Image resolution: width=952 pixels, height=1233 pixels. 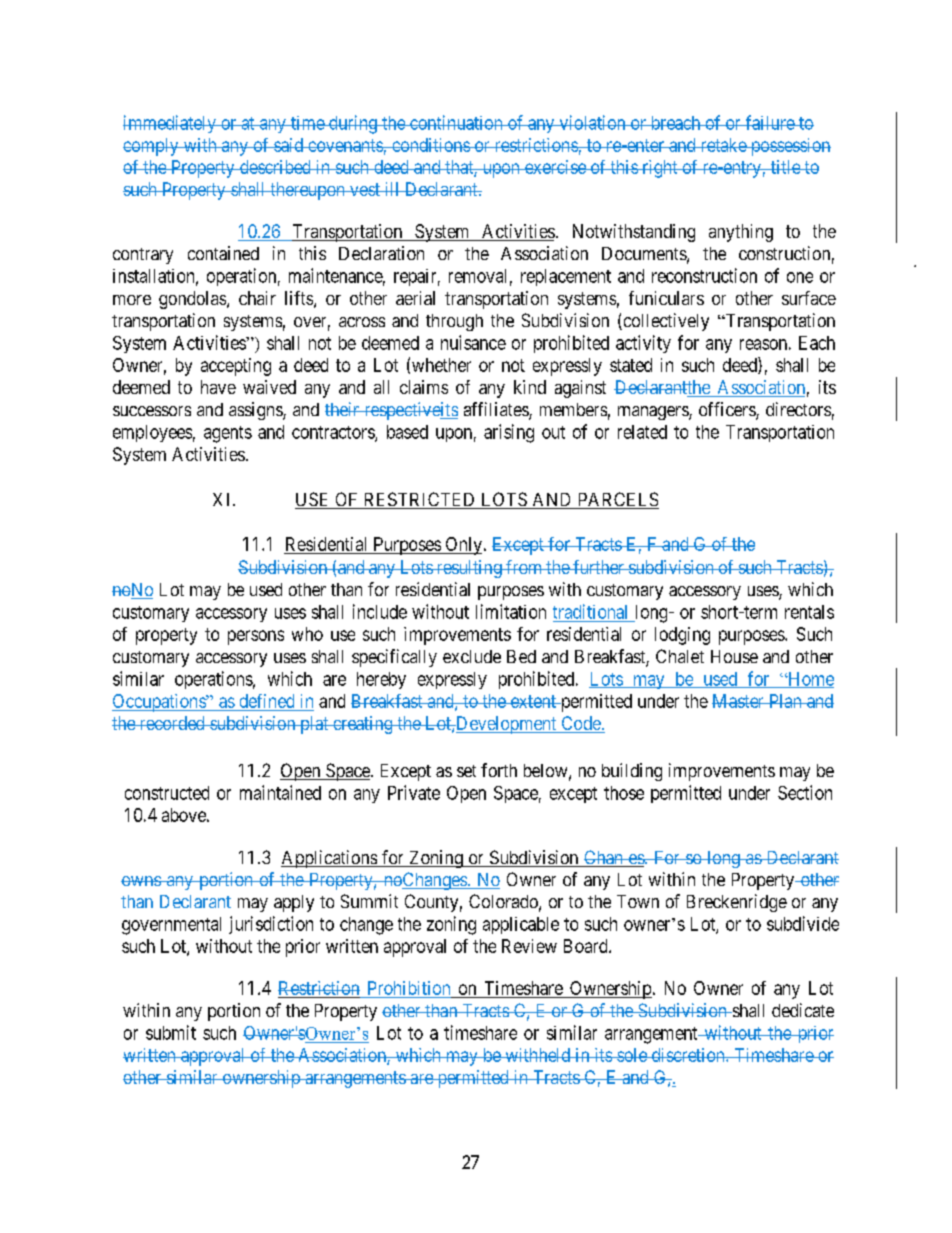 I want to click on submit, so click(x=171, y=1032).
